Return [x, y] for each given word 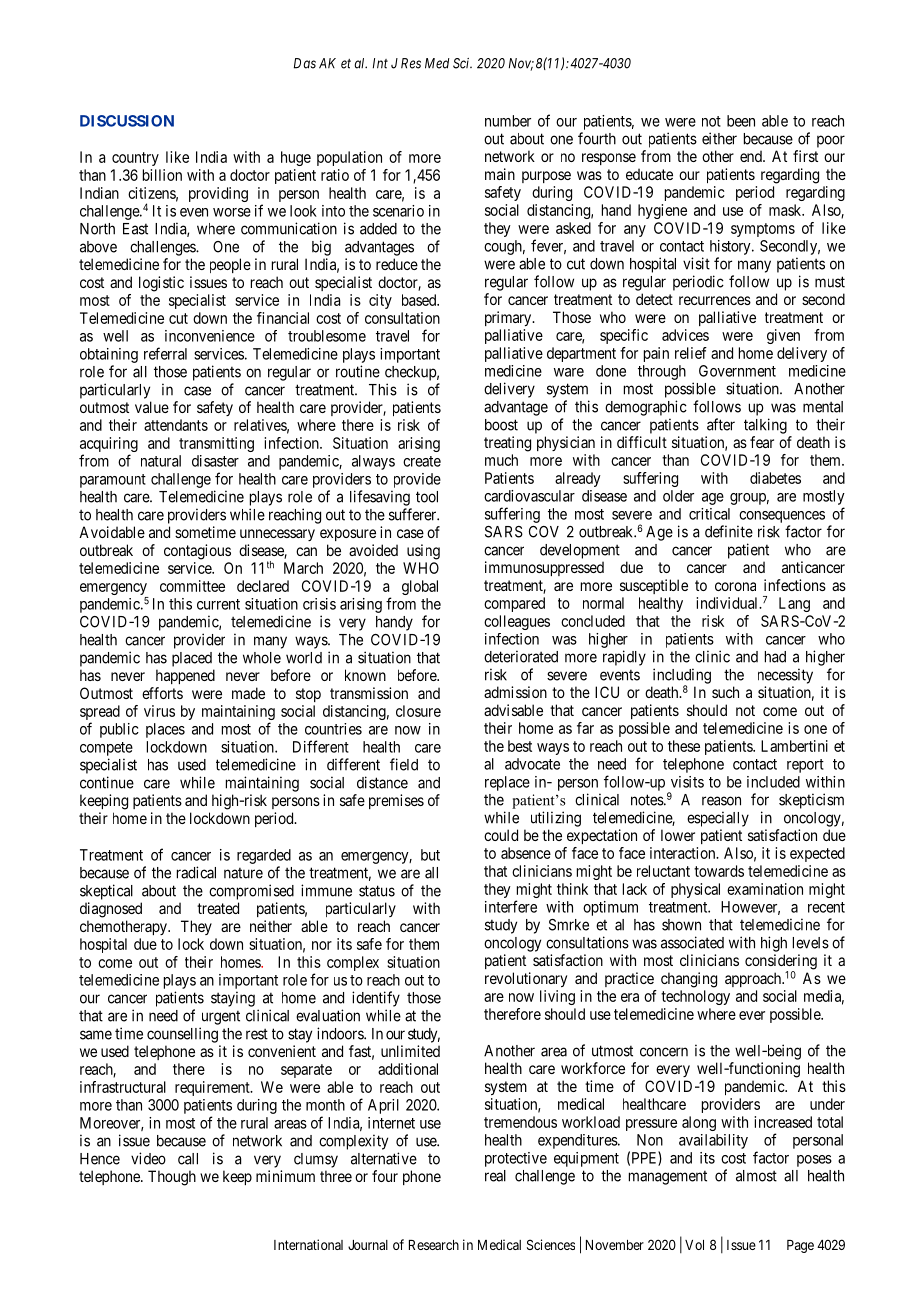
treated [218, 908]
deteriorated [521, 656]
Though [172, 1178]
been [741, 121]
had [775, 657]
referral [165, 353]
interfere [511, 906]
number [508, 121]
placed [192, 659]
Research [434, 1245]
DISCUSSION [127, 121]
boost [501, 425]
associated [692, 942]
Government [737, 371]
